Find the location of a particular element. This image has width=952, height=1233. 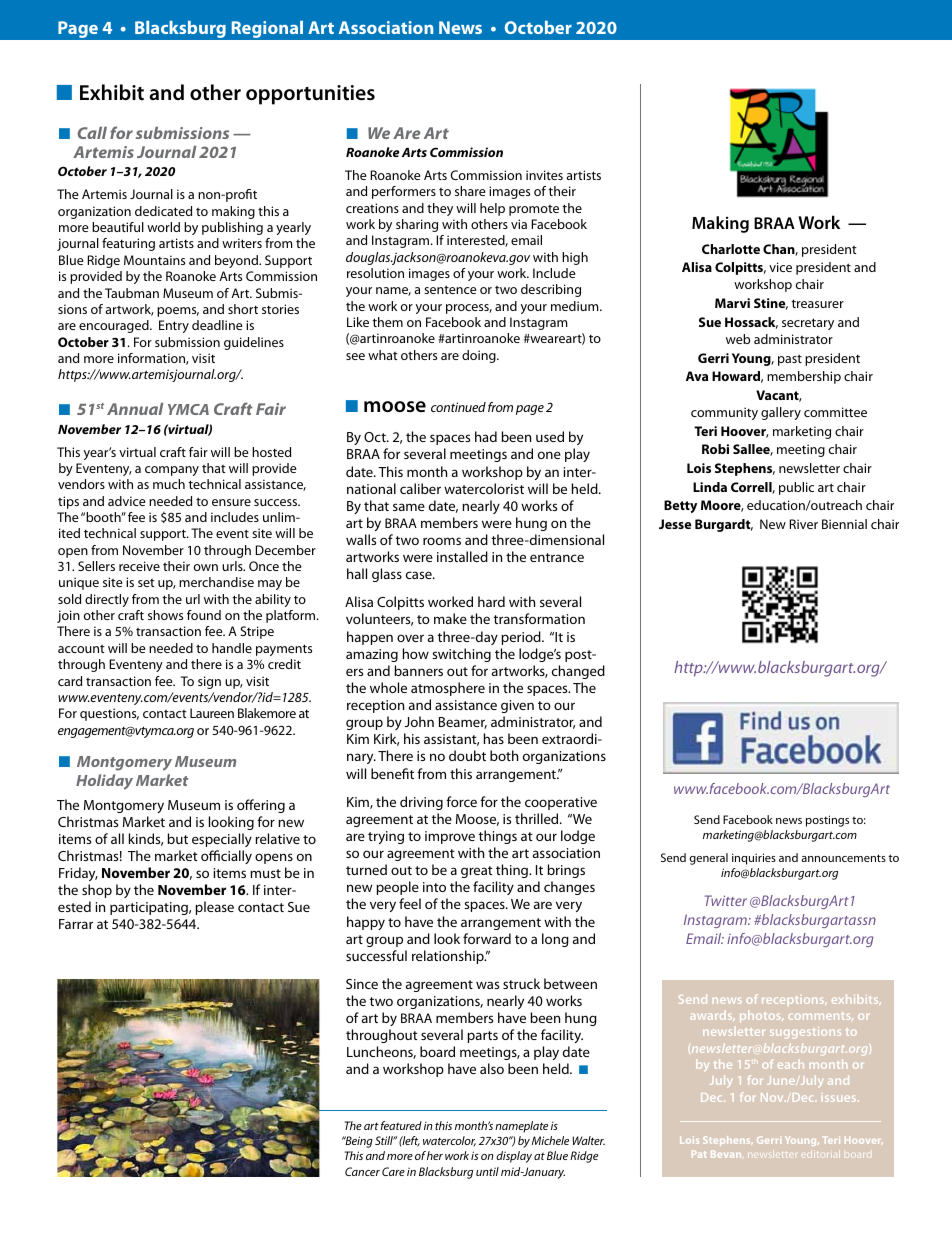

Charlotte is located at coordinates (731, 249).
